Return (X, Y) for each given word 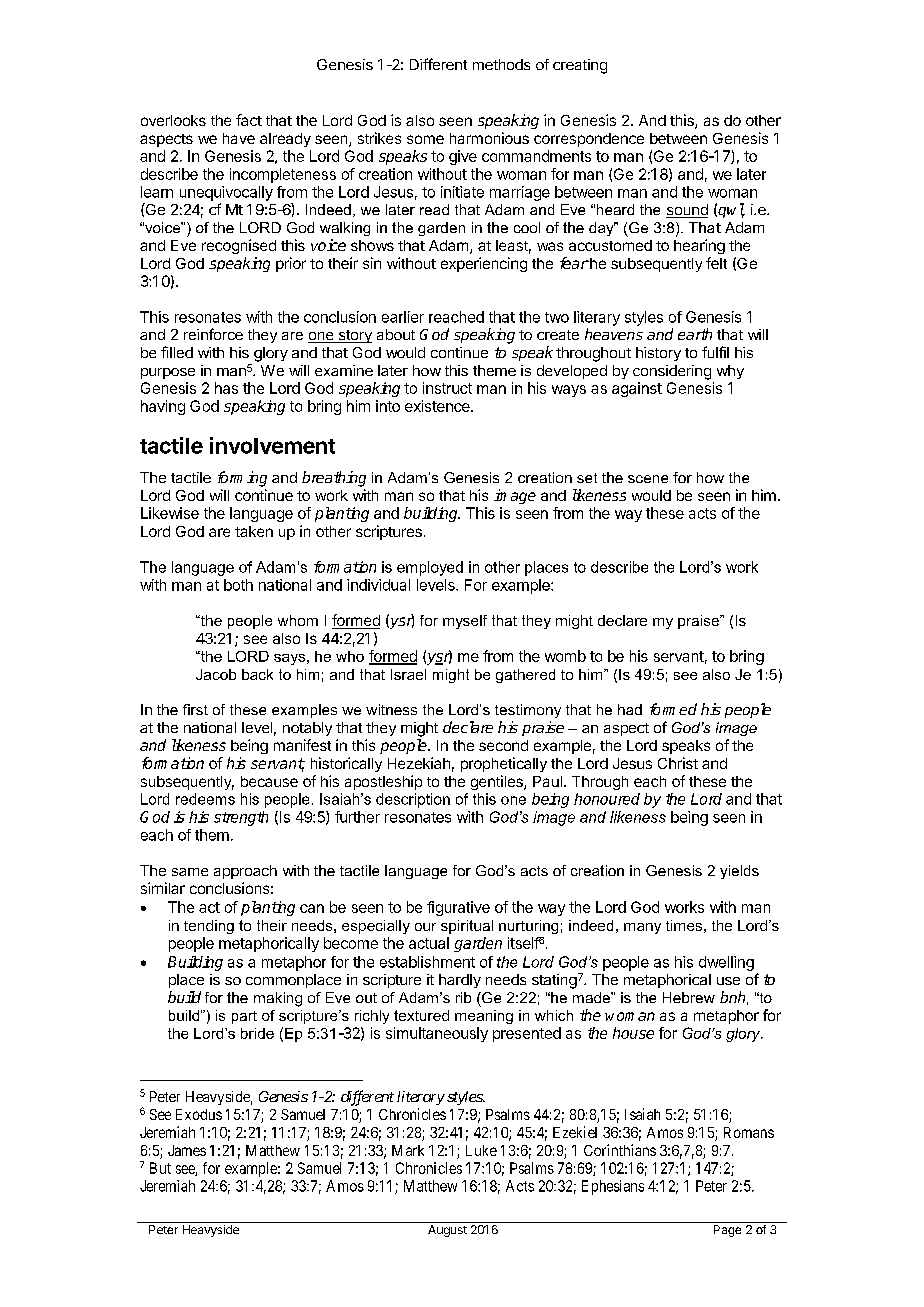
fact (249, 120)
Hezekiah (419, 763)
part (244, 1017)
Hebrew (689, 997)
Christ (678, 763)
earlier (403, 317)
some (425, 139)
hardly (460, 981)
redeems (205, 799)
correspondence (589, 140)
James (187, 1150)
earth (695, 334)
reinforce (213, 334)
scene (648, 479)
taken (254, 531)
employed (430, 568)
